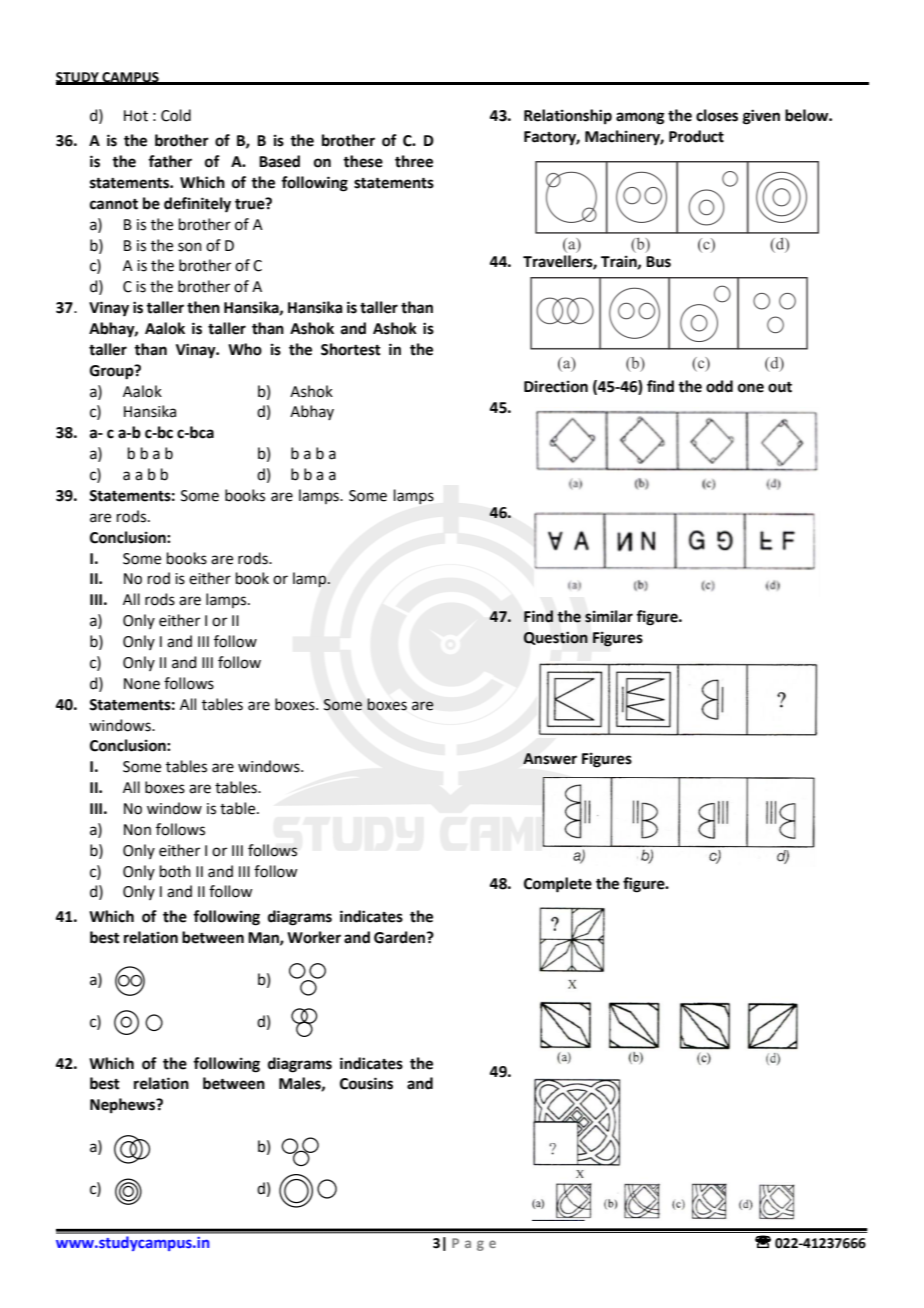 The width and height of the screenshot is (924, 1308). What do you see at coordinates (558, 885) in the screenshot?
I see `Complete` at bounding box center [558, 885].
